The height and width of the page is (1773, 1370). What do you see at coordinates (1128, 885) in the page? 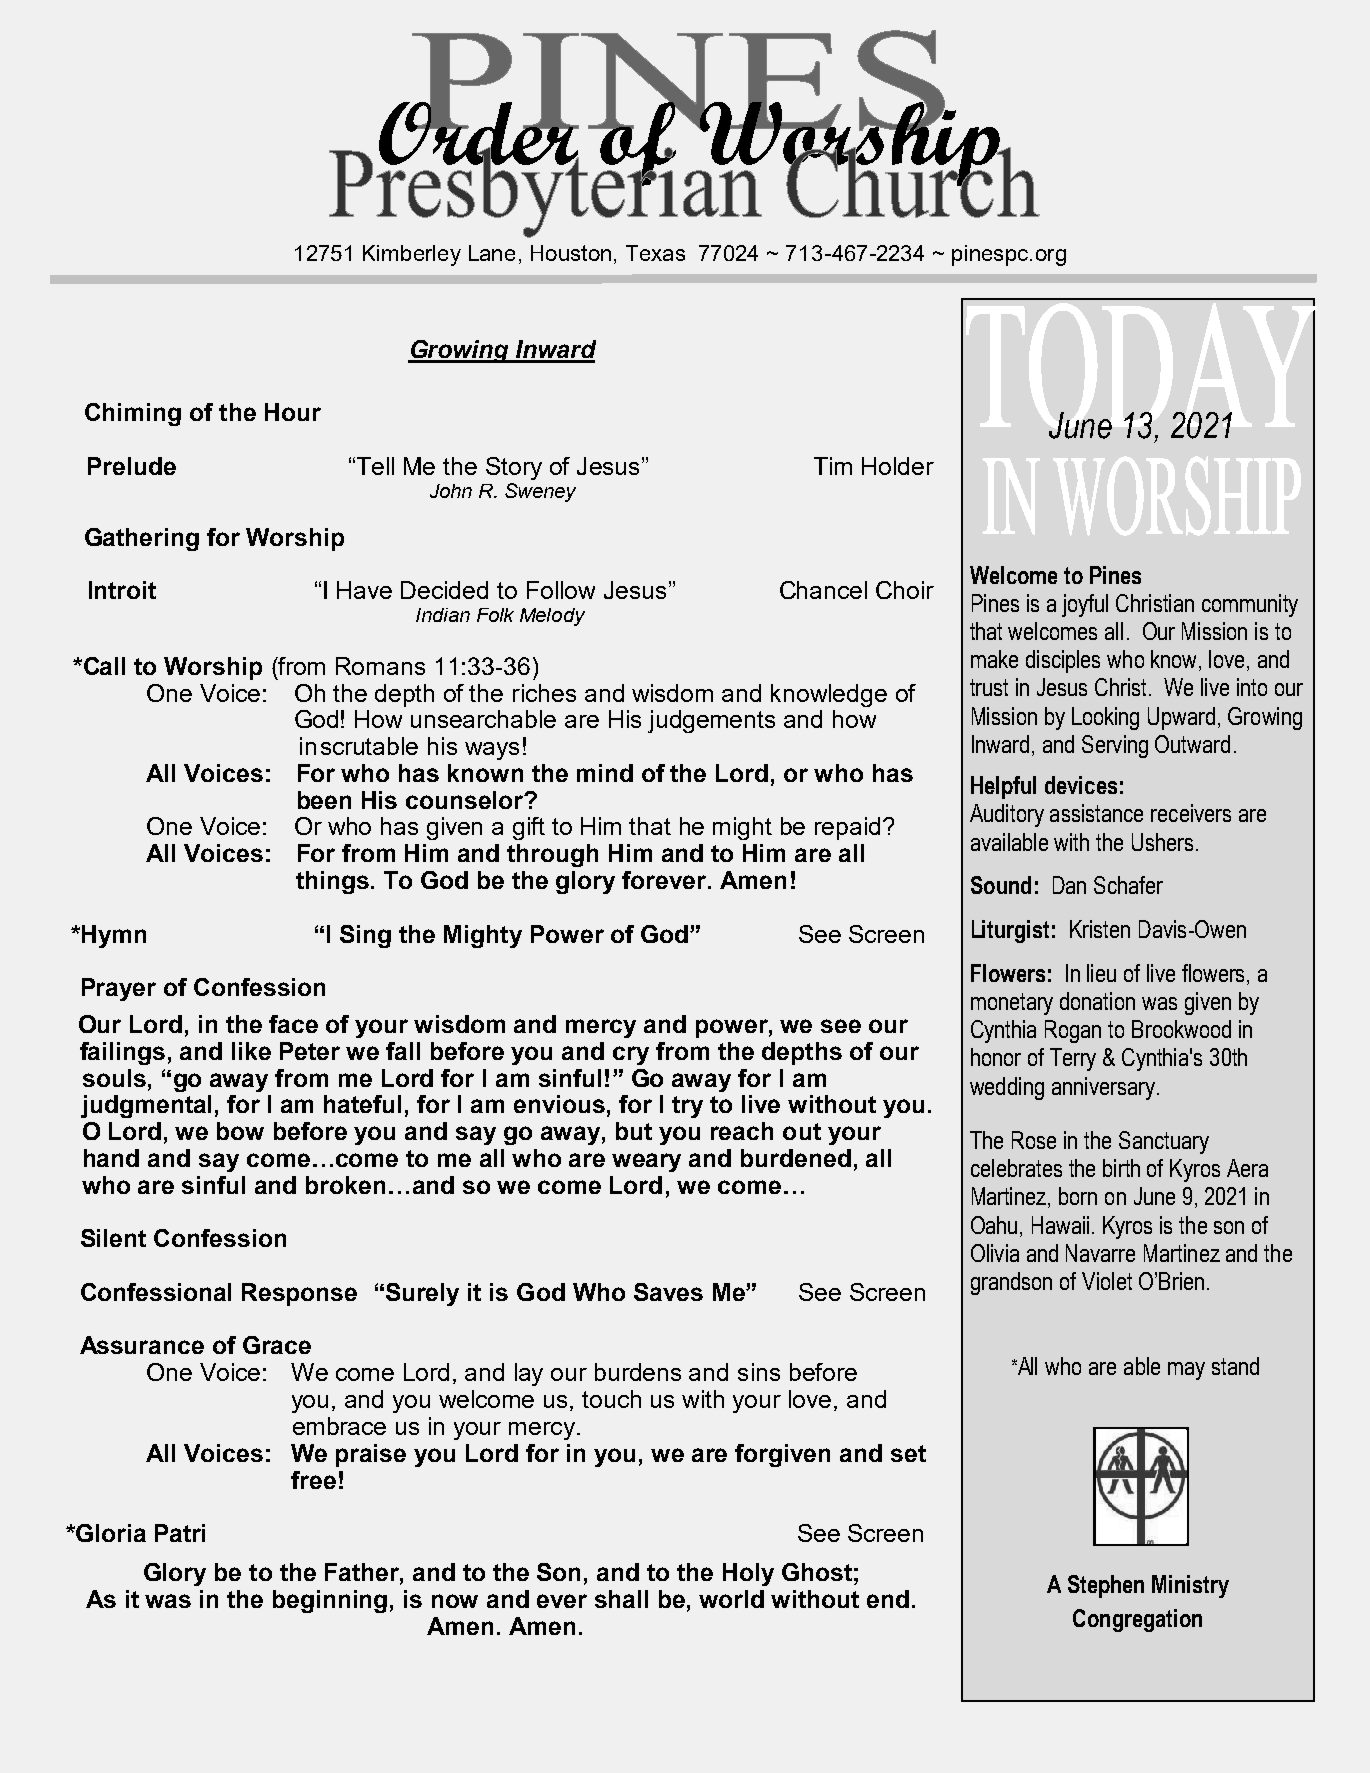
I see `Schafer` at bounding box center [1128, 885].
